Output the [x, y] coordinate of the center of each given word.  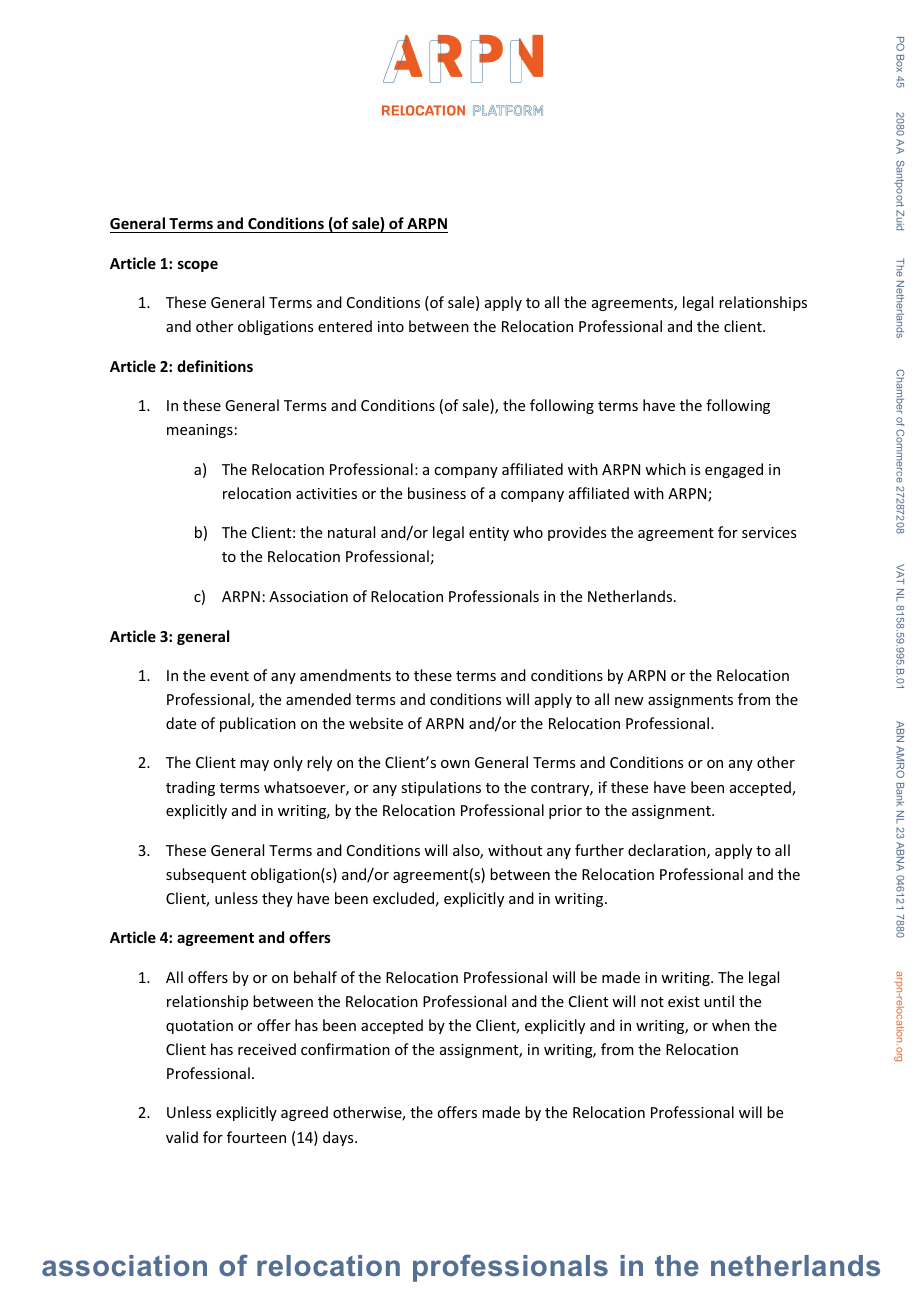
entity [489, 534]
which [665, 469]
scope [198, 266]
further [599, 850]
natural [351, 532]
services [769, 532]
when [731, 1025]
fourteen [256, 1137]
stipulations [441, 788]
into [391, 326]
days [339, 1138]
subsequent [206, 875]
